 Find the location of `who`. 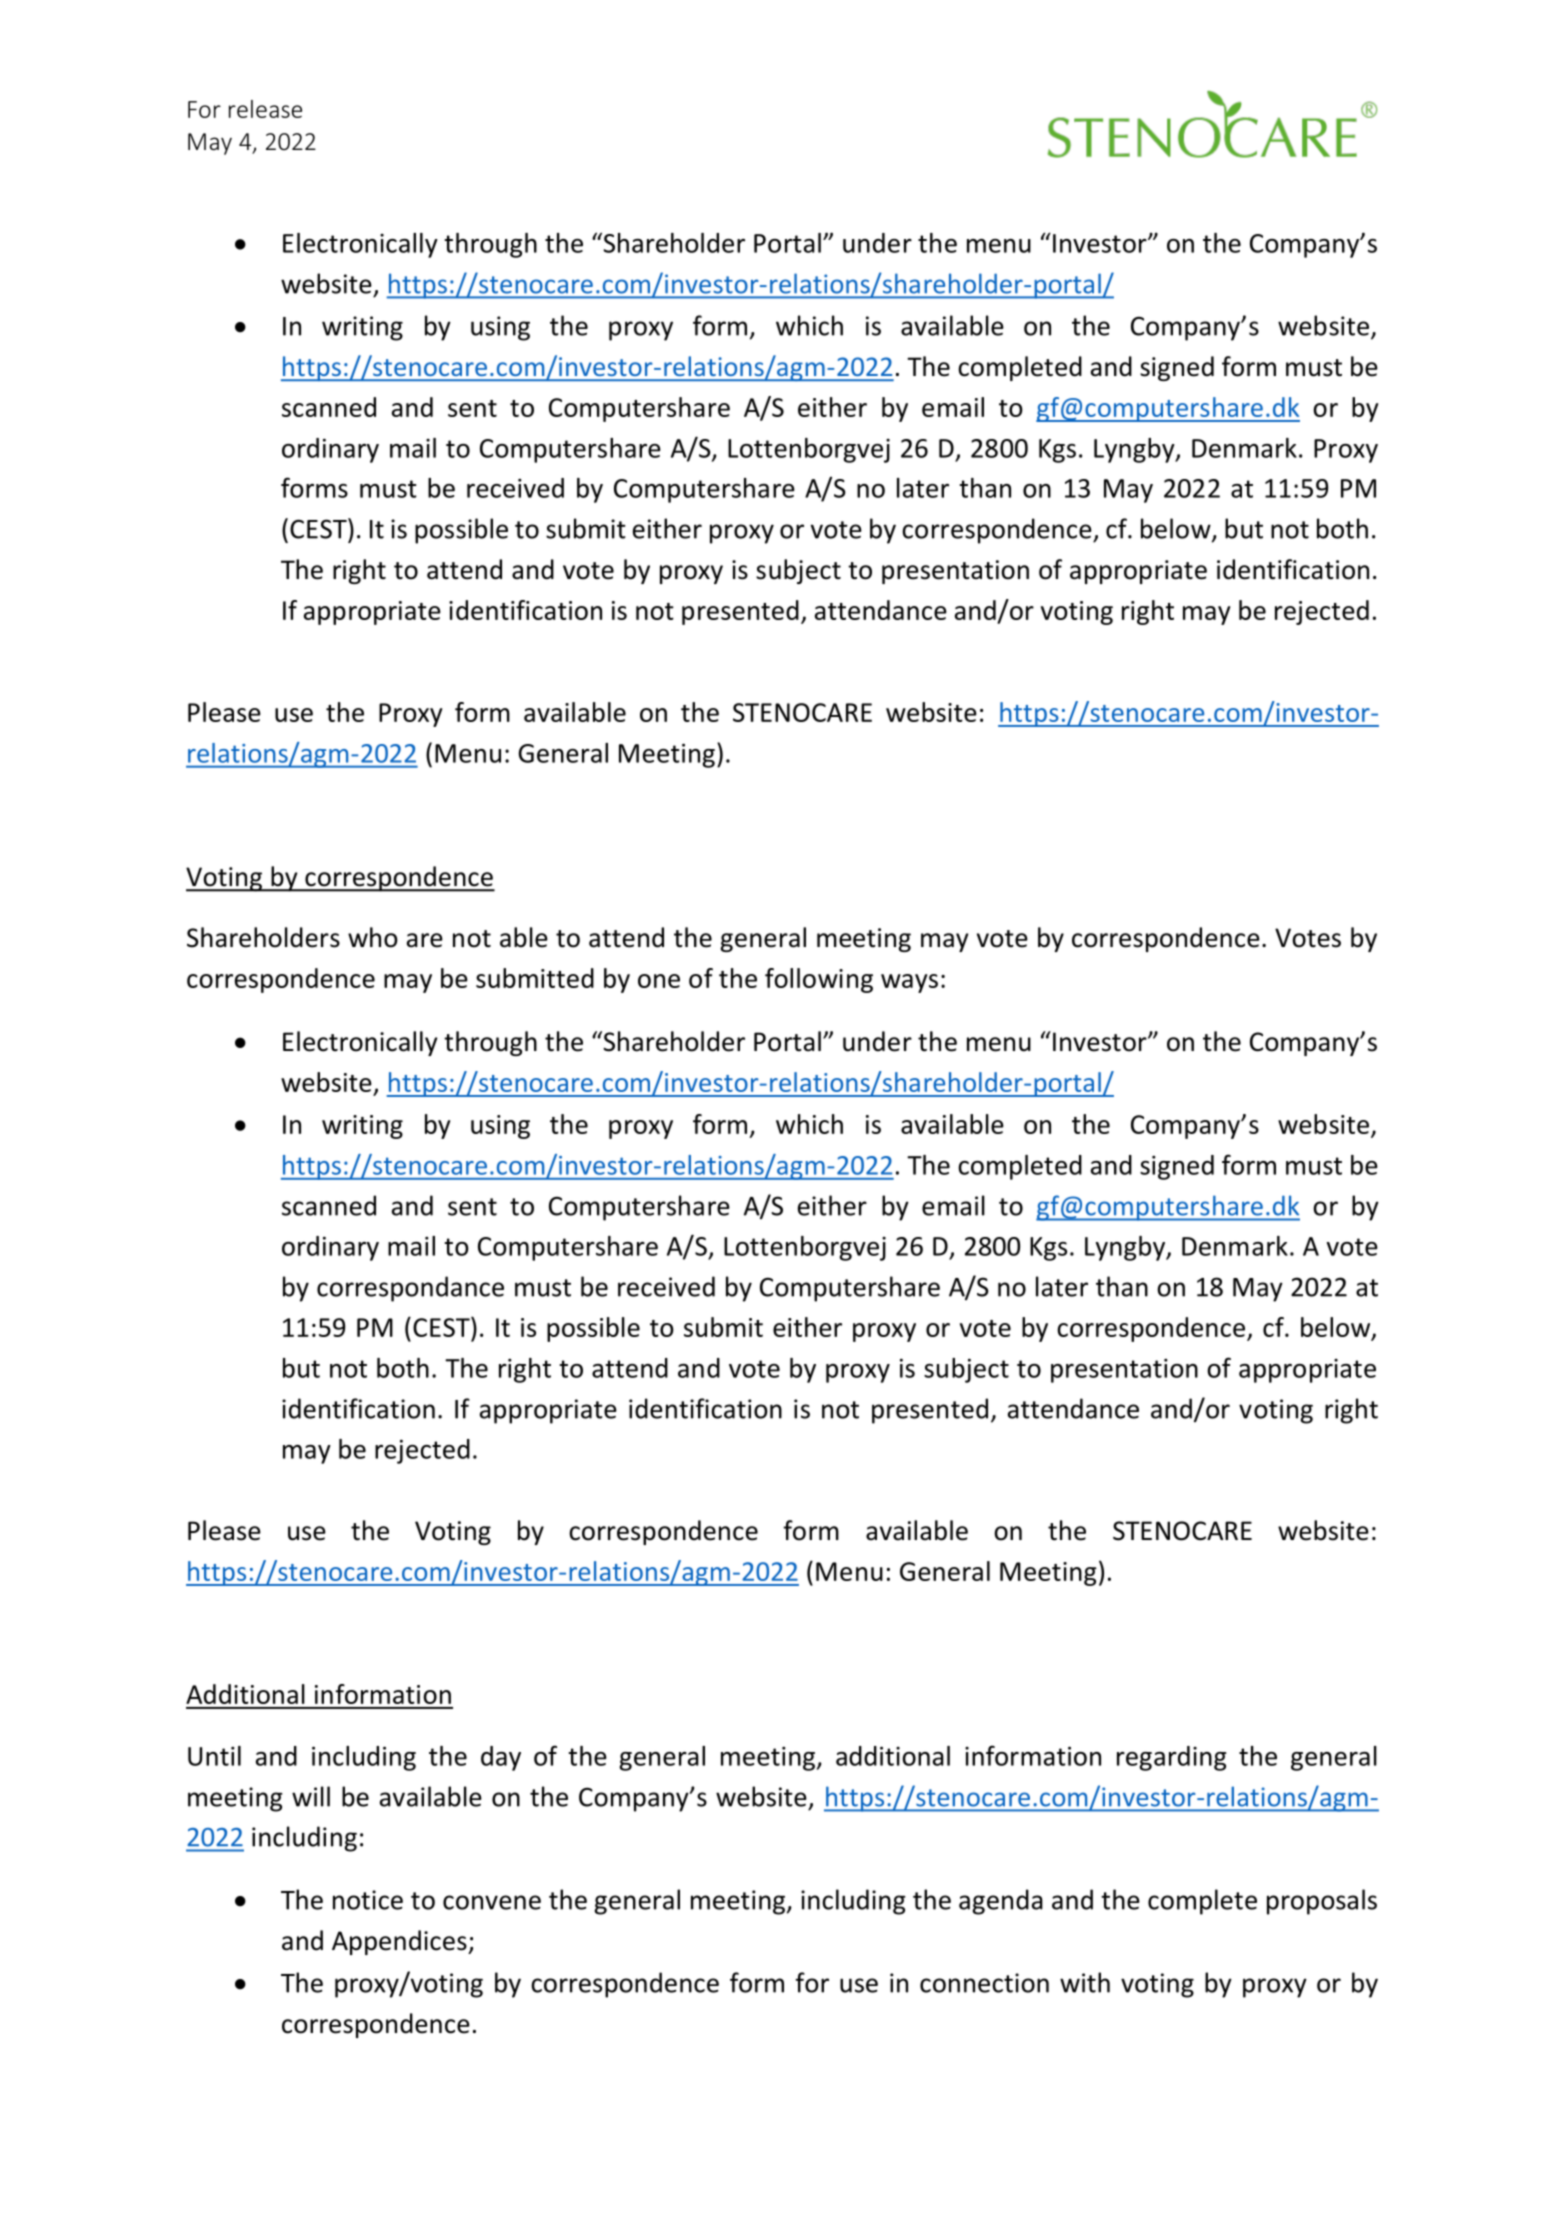

who is located at coordinates (373, 937).
